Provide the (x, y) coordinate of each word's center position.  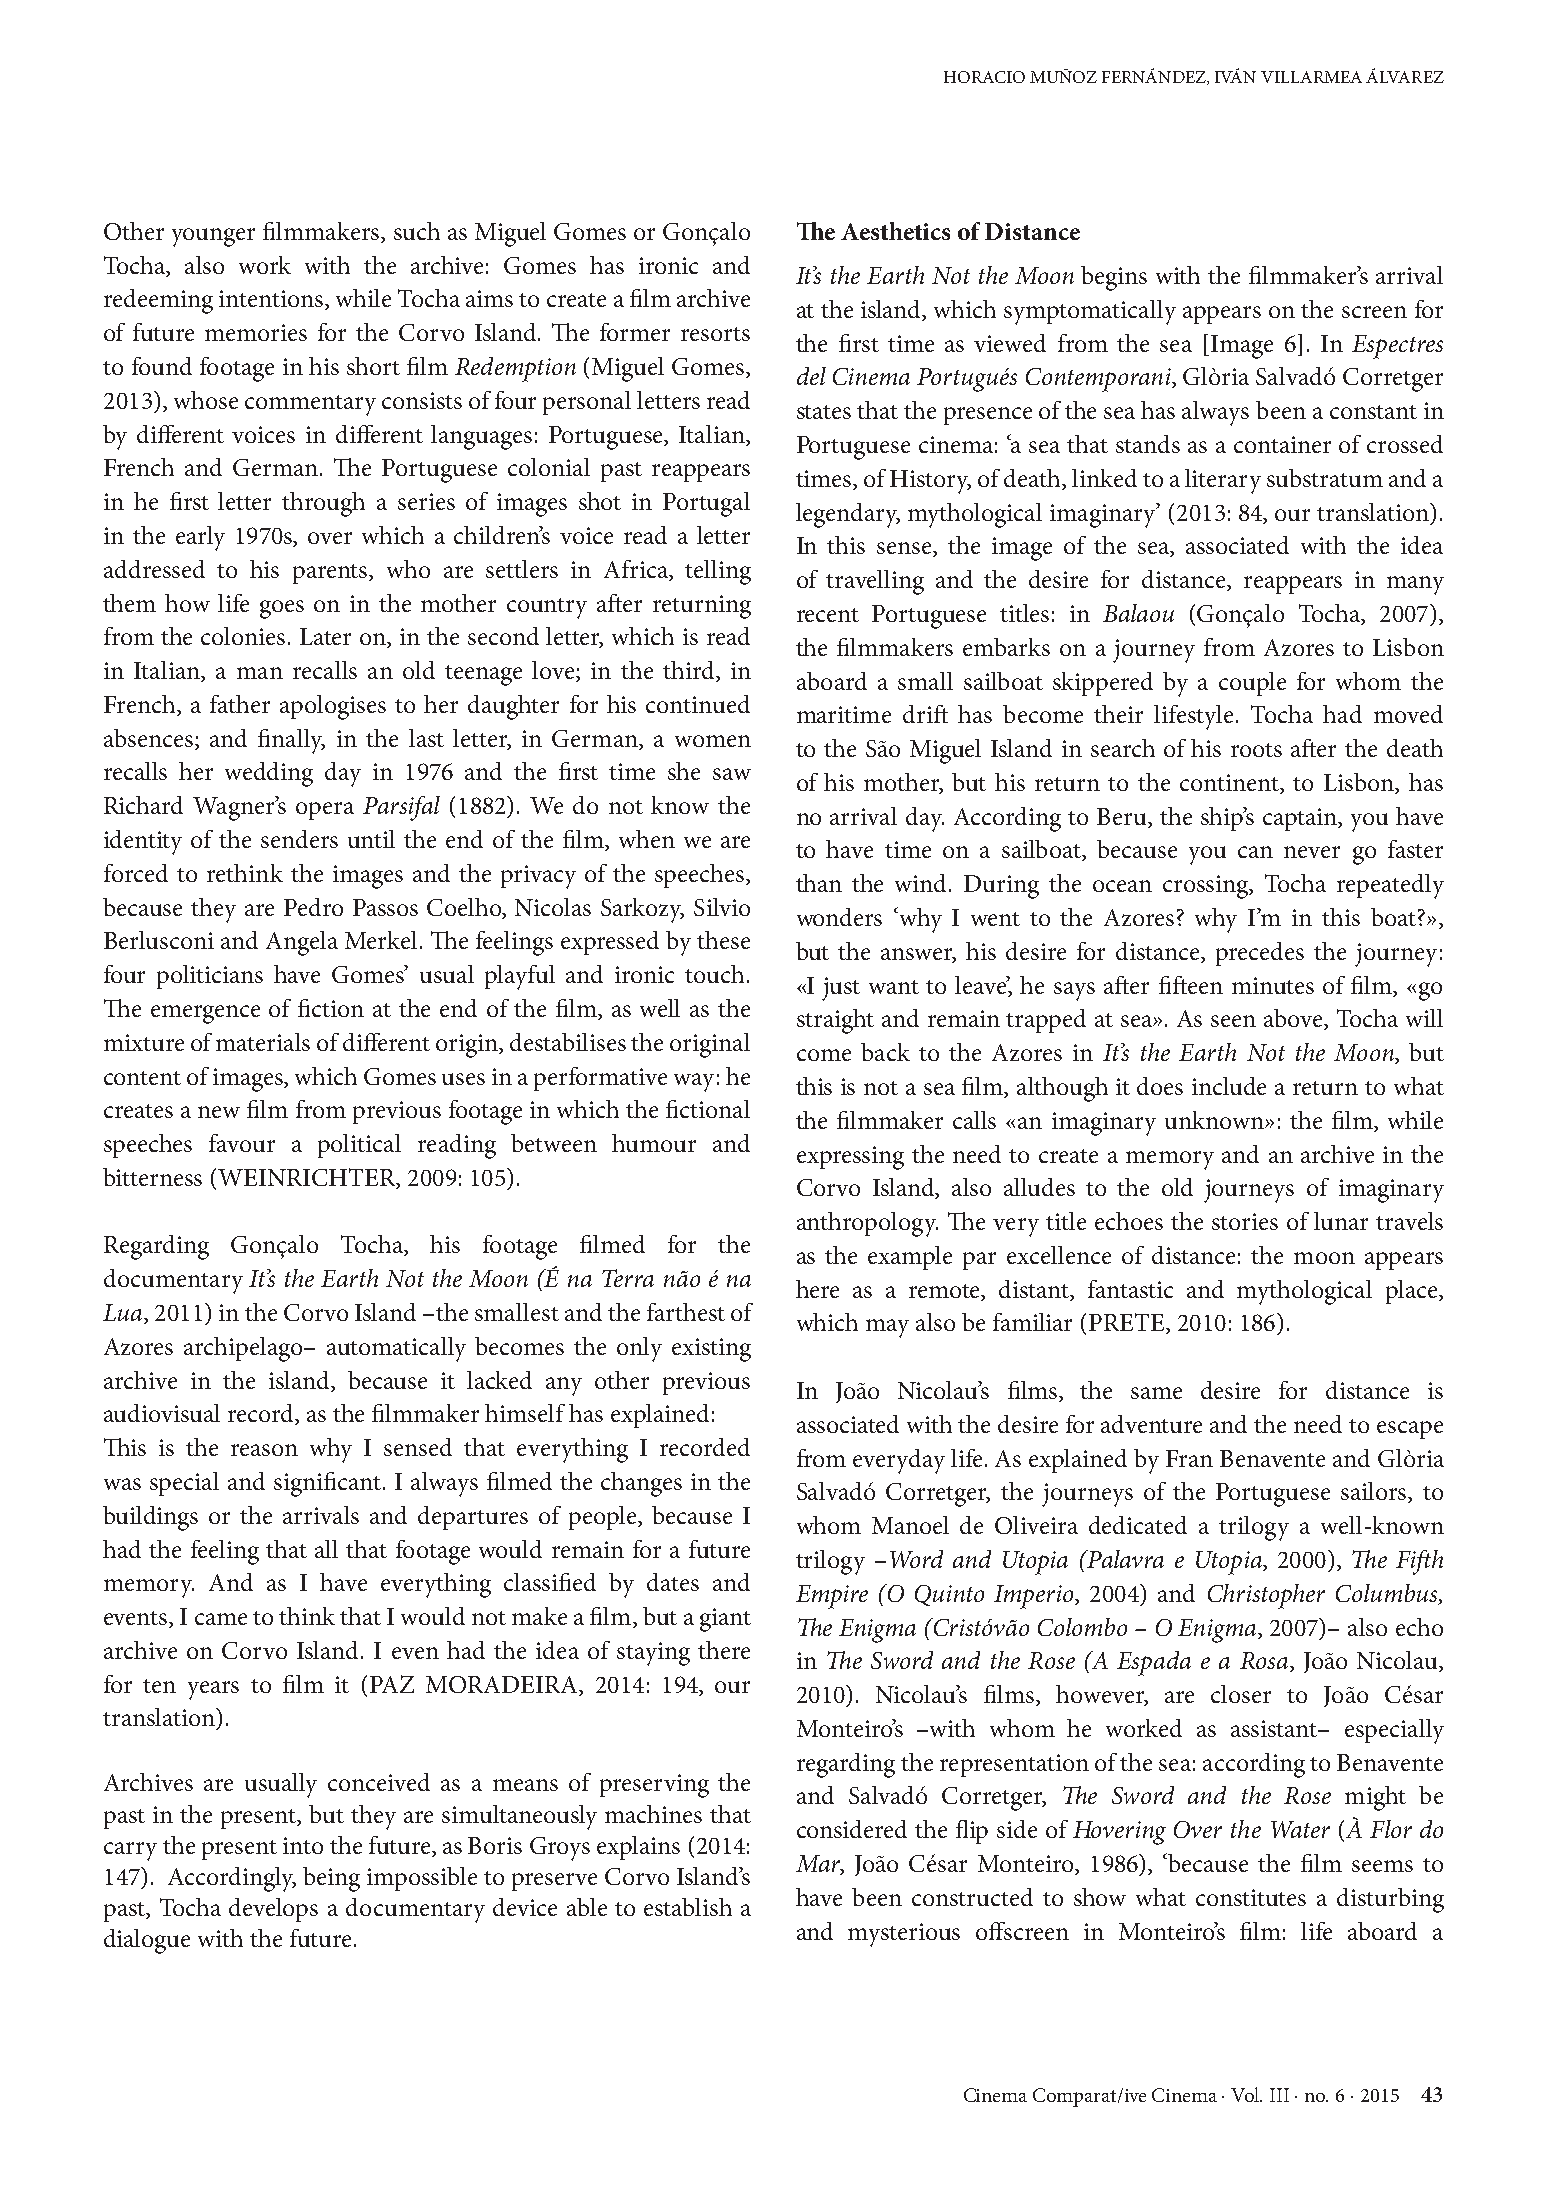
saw (732, 774)
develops (273, 1910)
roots (1256, 750)
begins (1114, 278)
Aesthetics (895, 231)
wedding (269, 774)
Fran (1189, 1458)
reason (264, 1450)
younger (213, 237)
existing (711, 1350)
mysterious (904, 1935)
